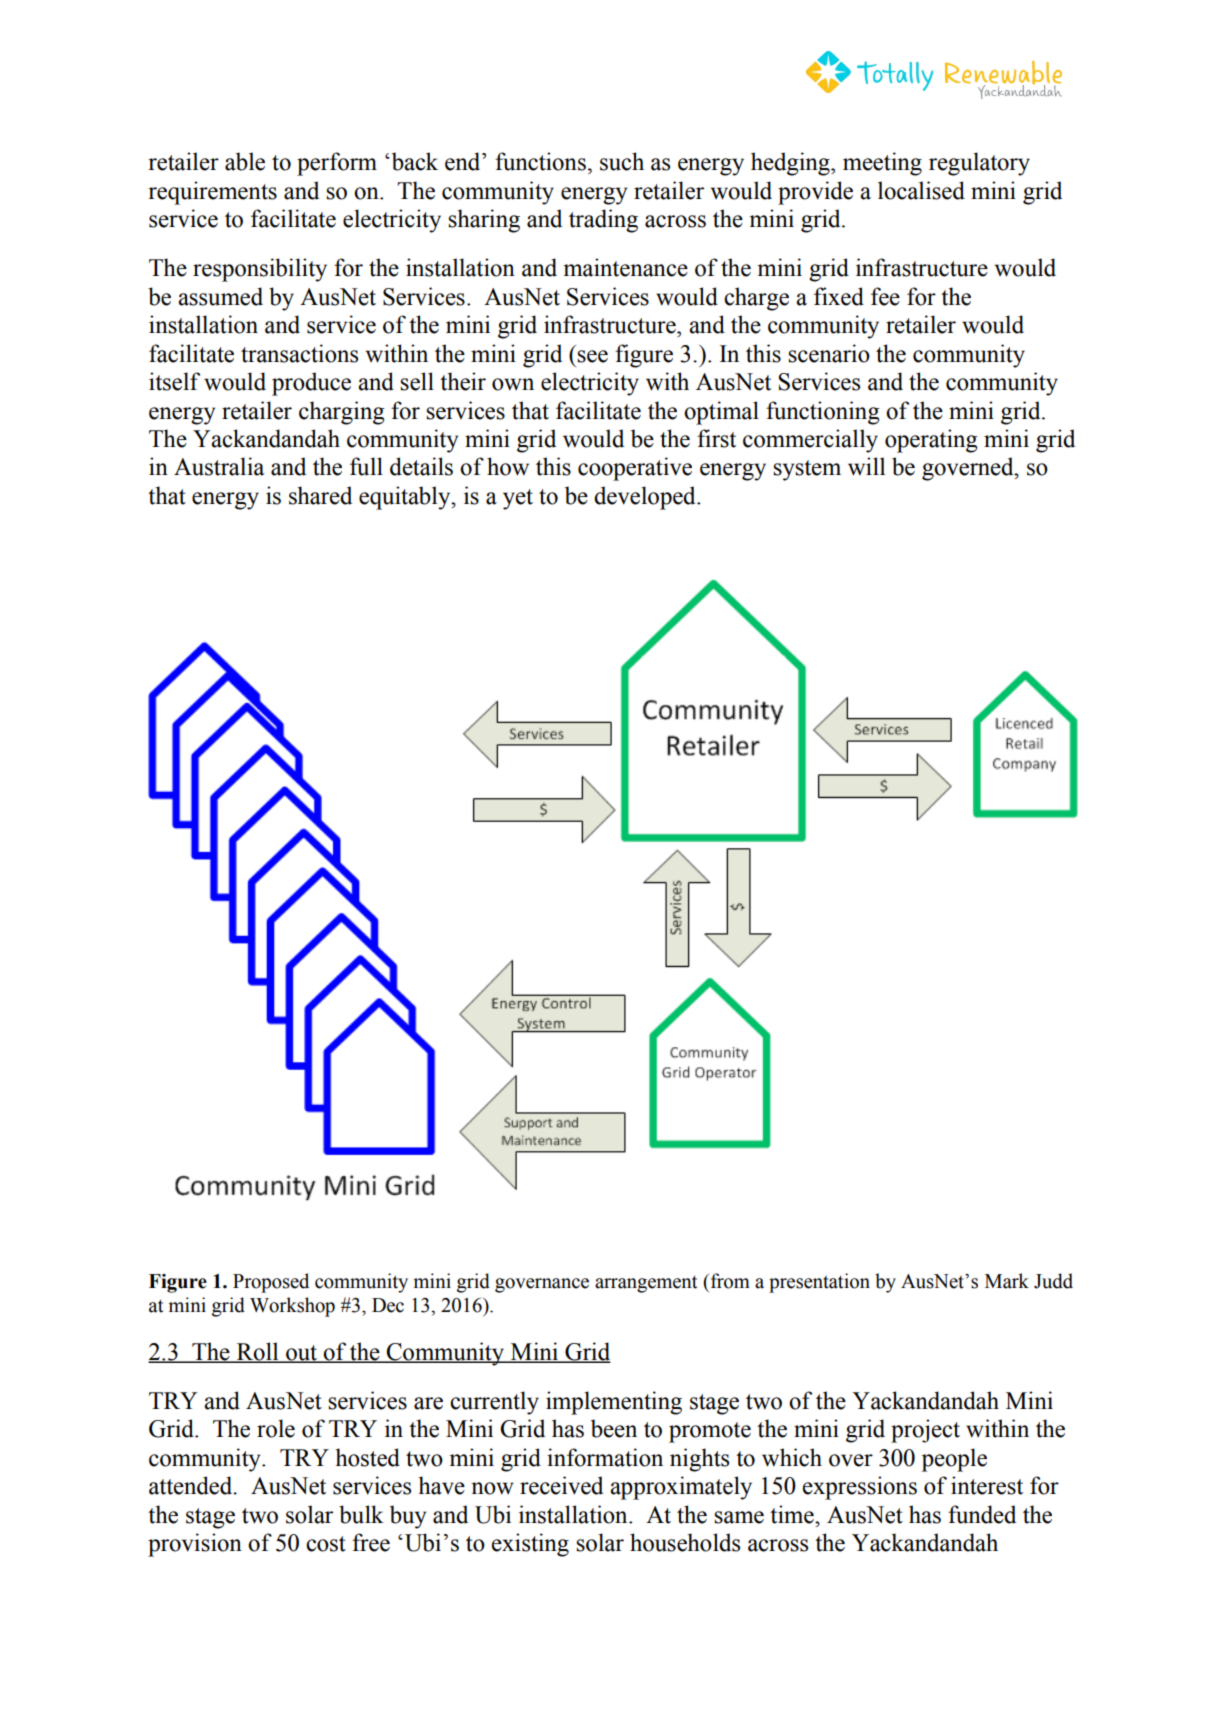 This screenshot has height=1735, width=1227. I want to click on able, so click(245, 161).
